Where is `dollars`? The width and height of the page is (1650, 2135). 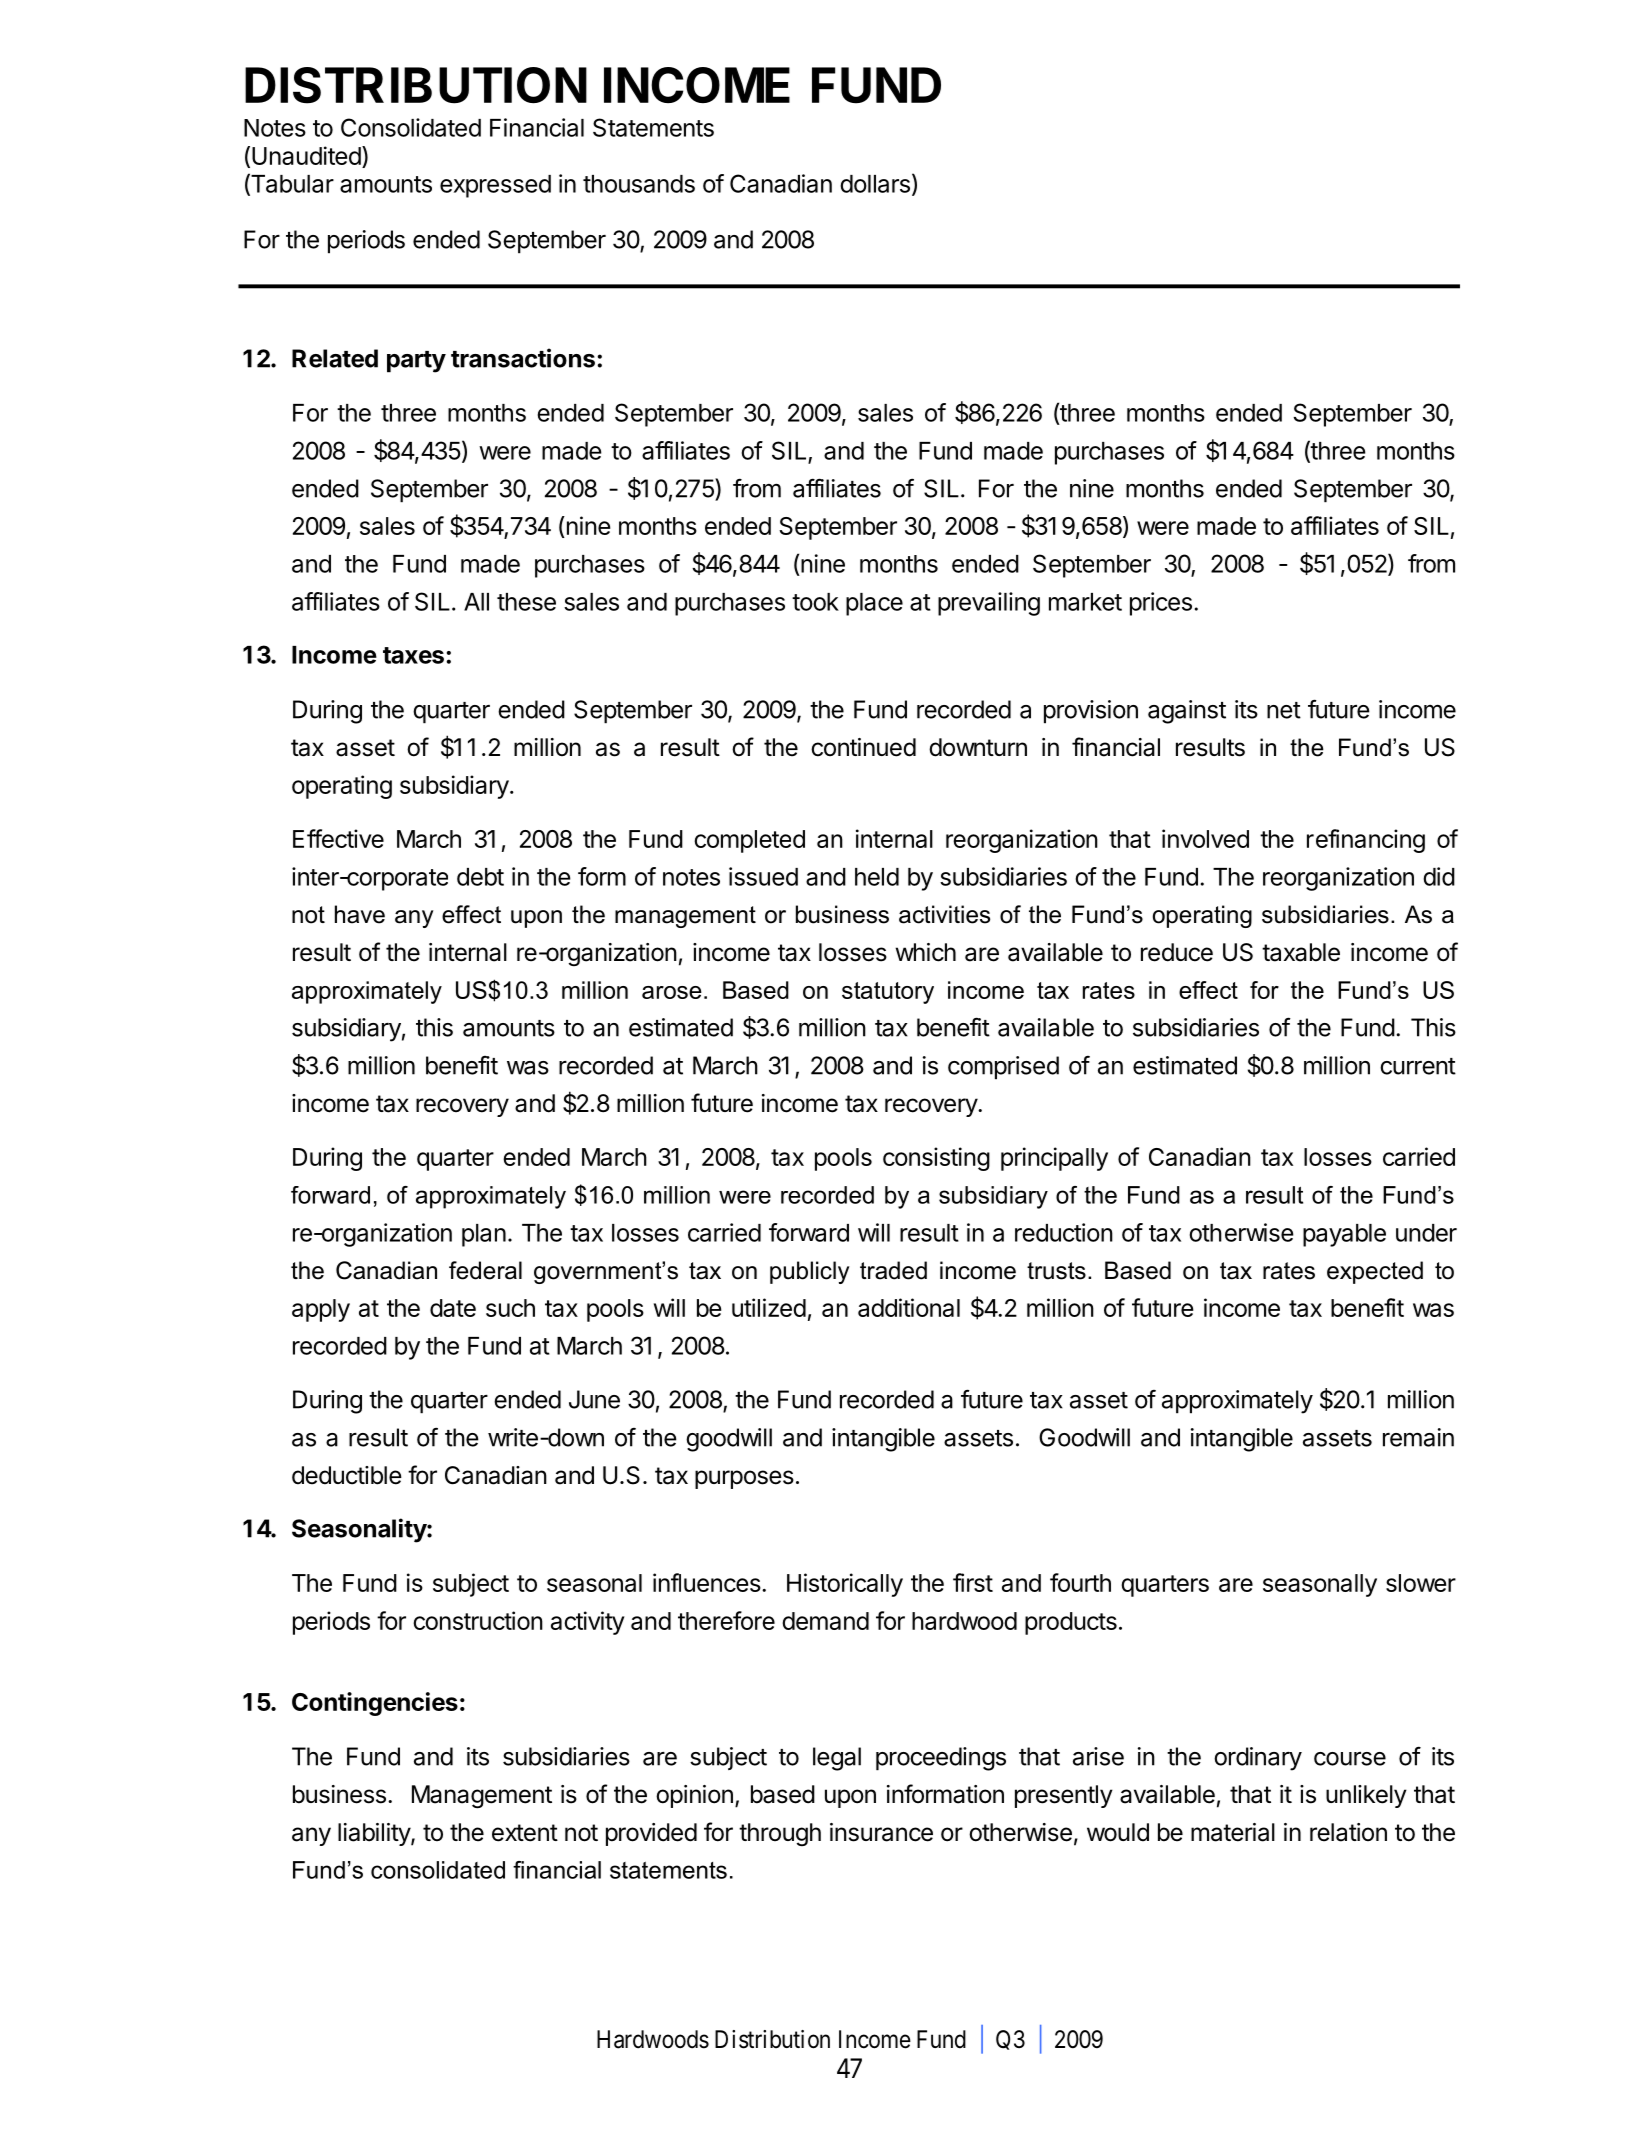 dollars is located at coordinates (875, 184).
